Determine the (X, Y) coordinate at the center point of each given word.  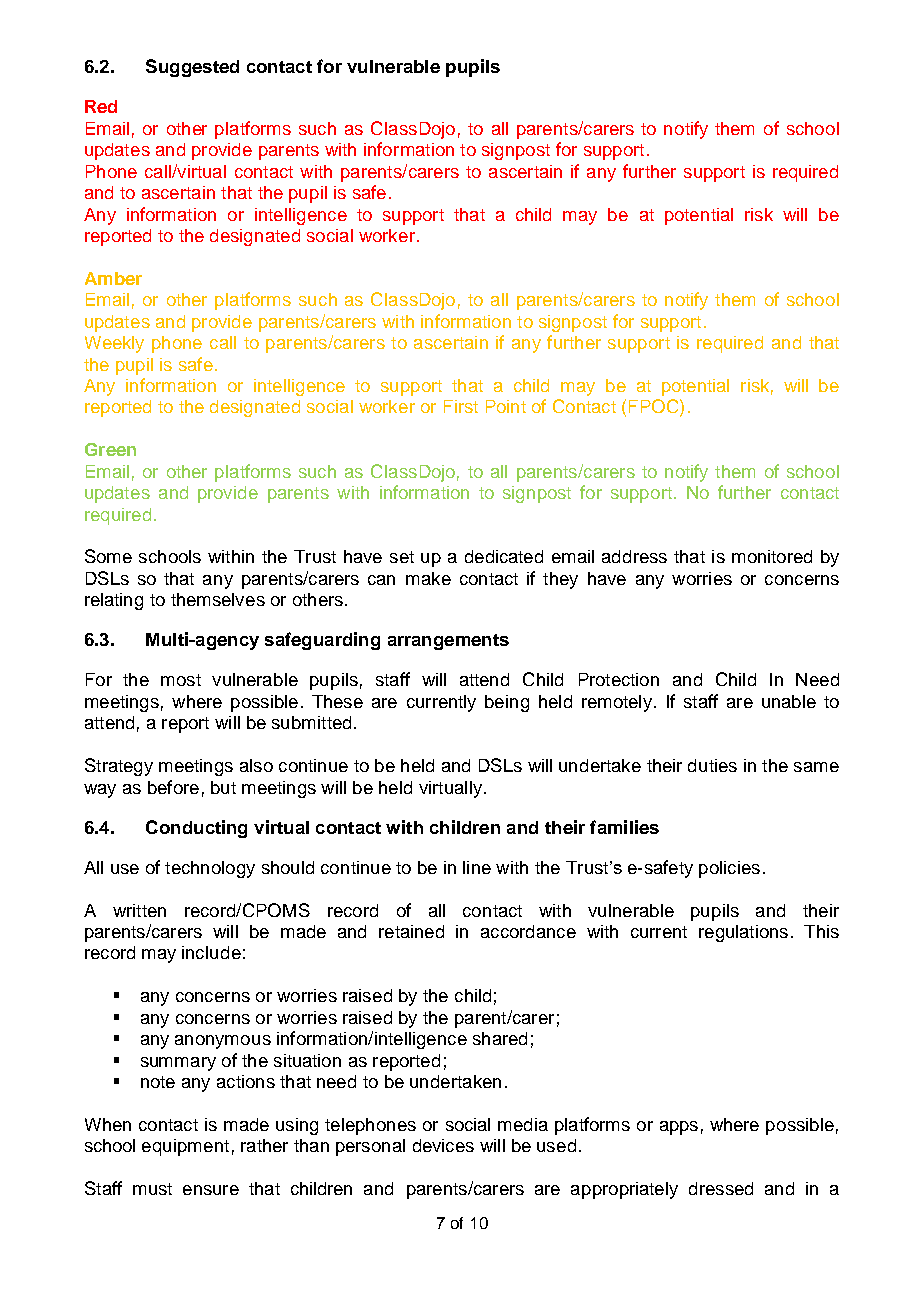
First (461, 406)
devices (443, 1145)
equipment (185, 1147)
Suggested (192, 68)
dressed (721, 1188)
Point (506, 406)
